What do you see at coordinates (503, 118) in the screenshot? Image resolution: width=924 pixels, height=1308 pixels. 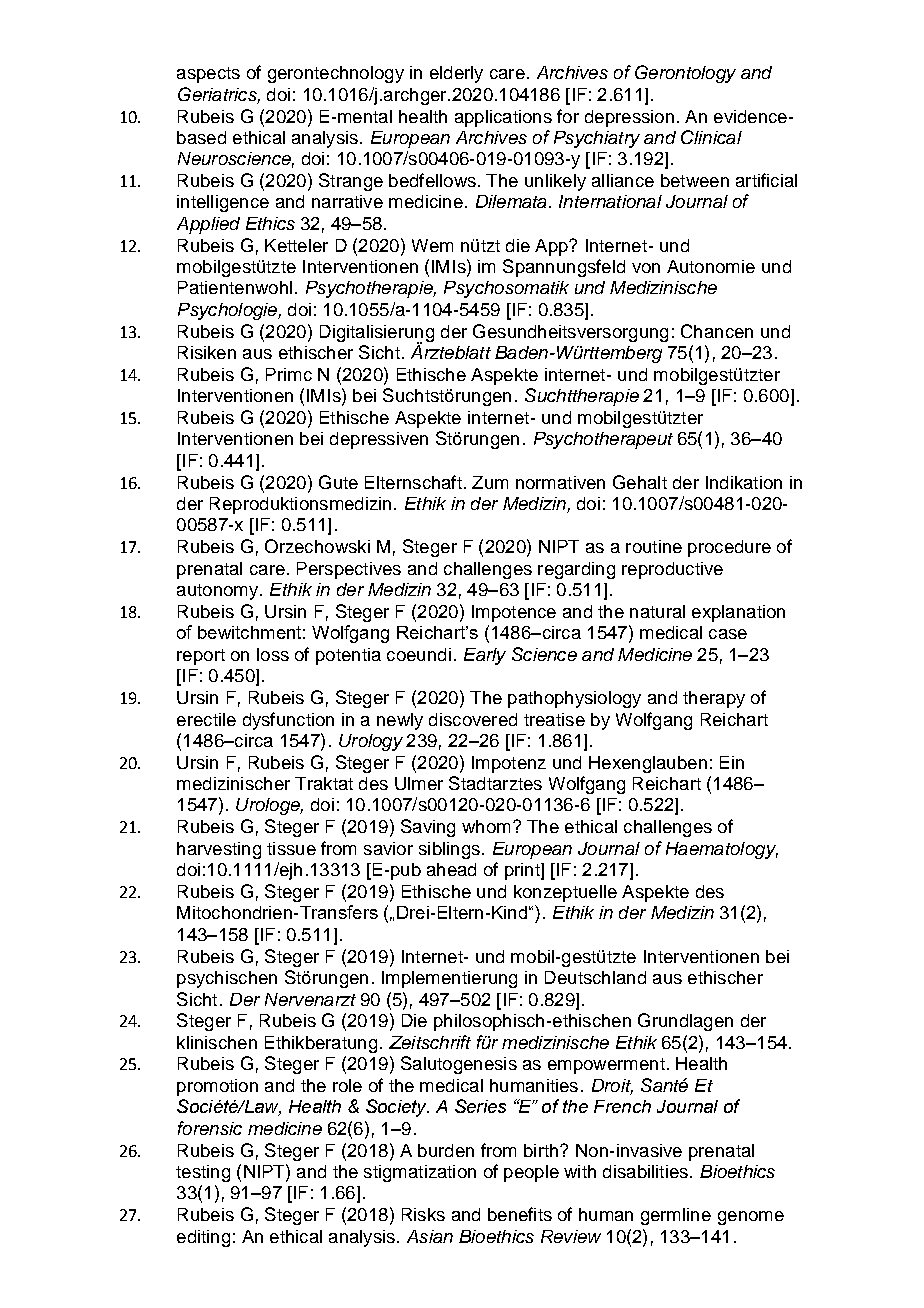 I see `applications` at bounding box center [503, 118].
